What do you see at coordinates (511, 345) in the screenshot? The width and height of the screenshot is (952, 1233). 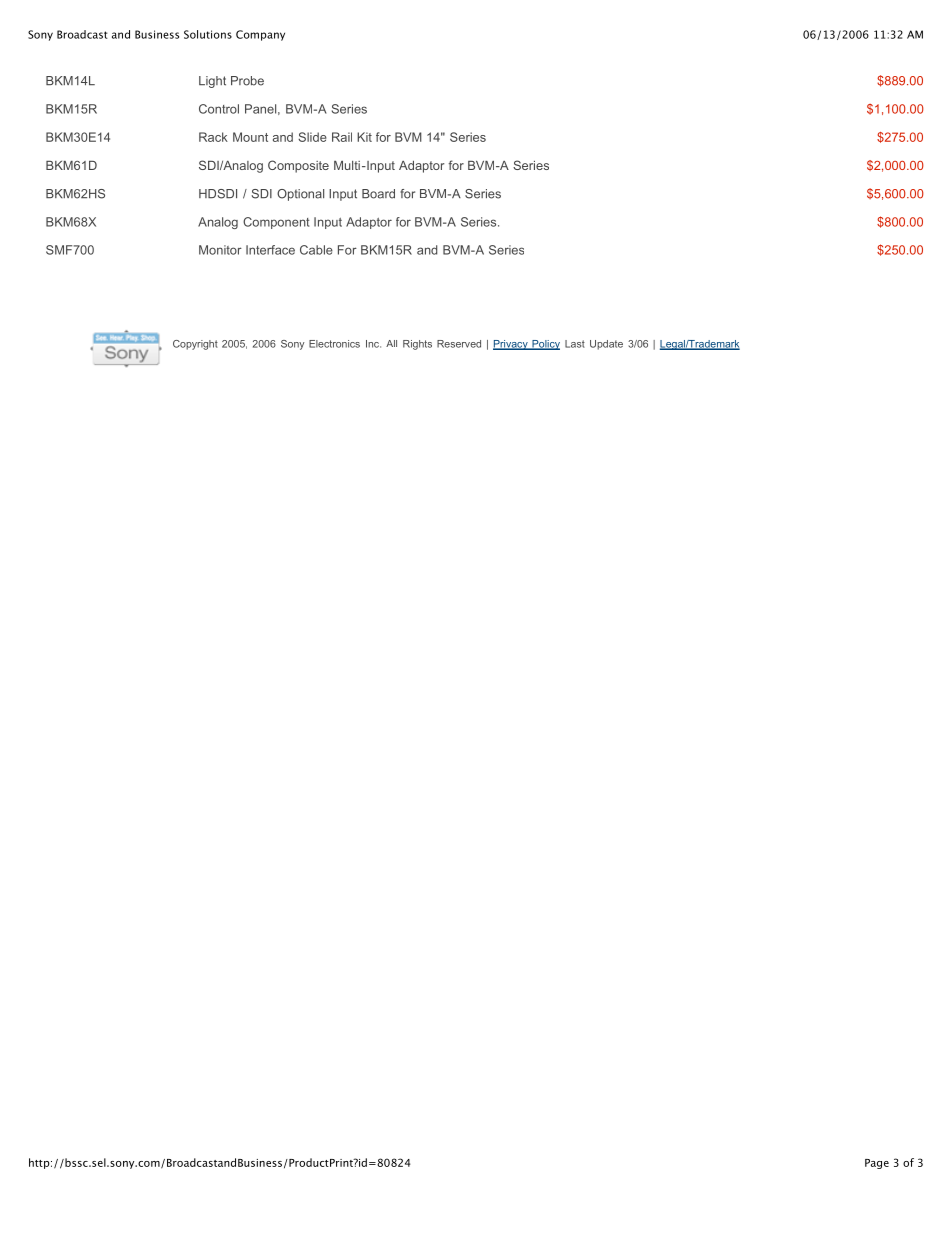 I see `Privacy` at bounding box center [511, 345].
